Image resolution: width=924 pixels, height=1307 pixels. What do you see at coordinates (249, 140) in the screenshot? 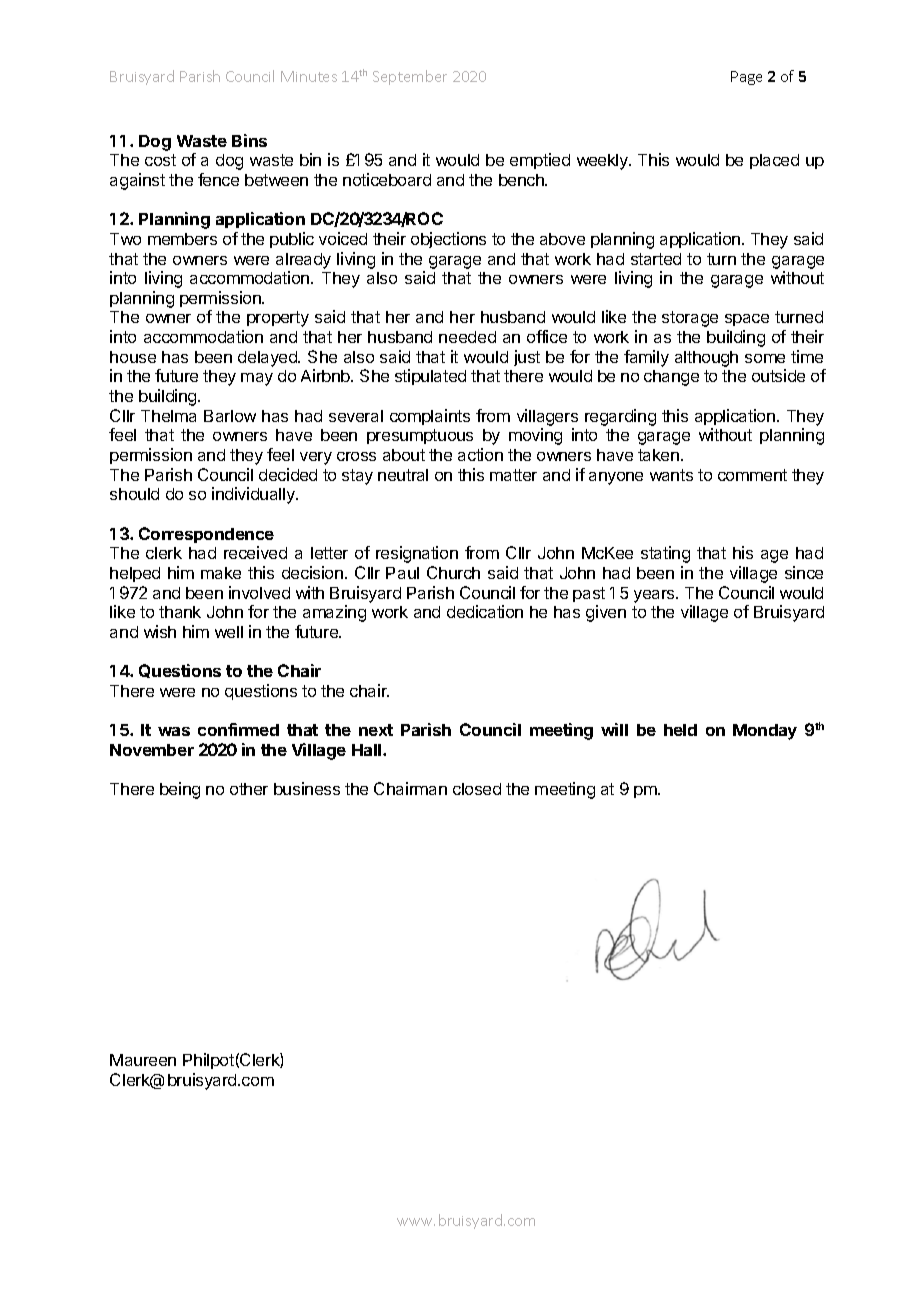
I see `Bins` at bounding box center [249, 140].
